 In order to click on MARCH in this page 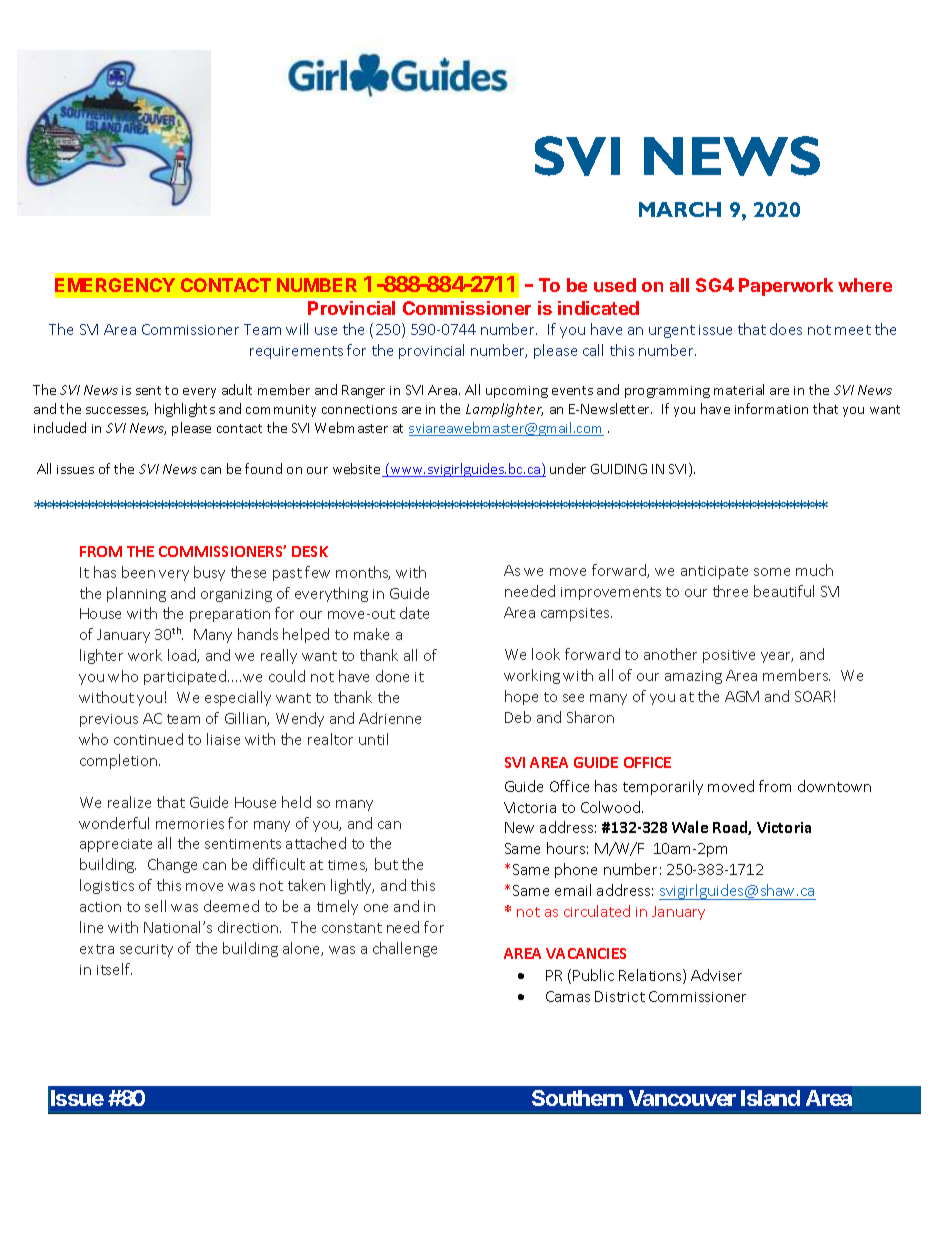, I will do `click(680, 209)`.
